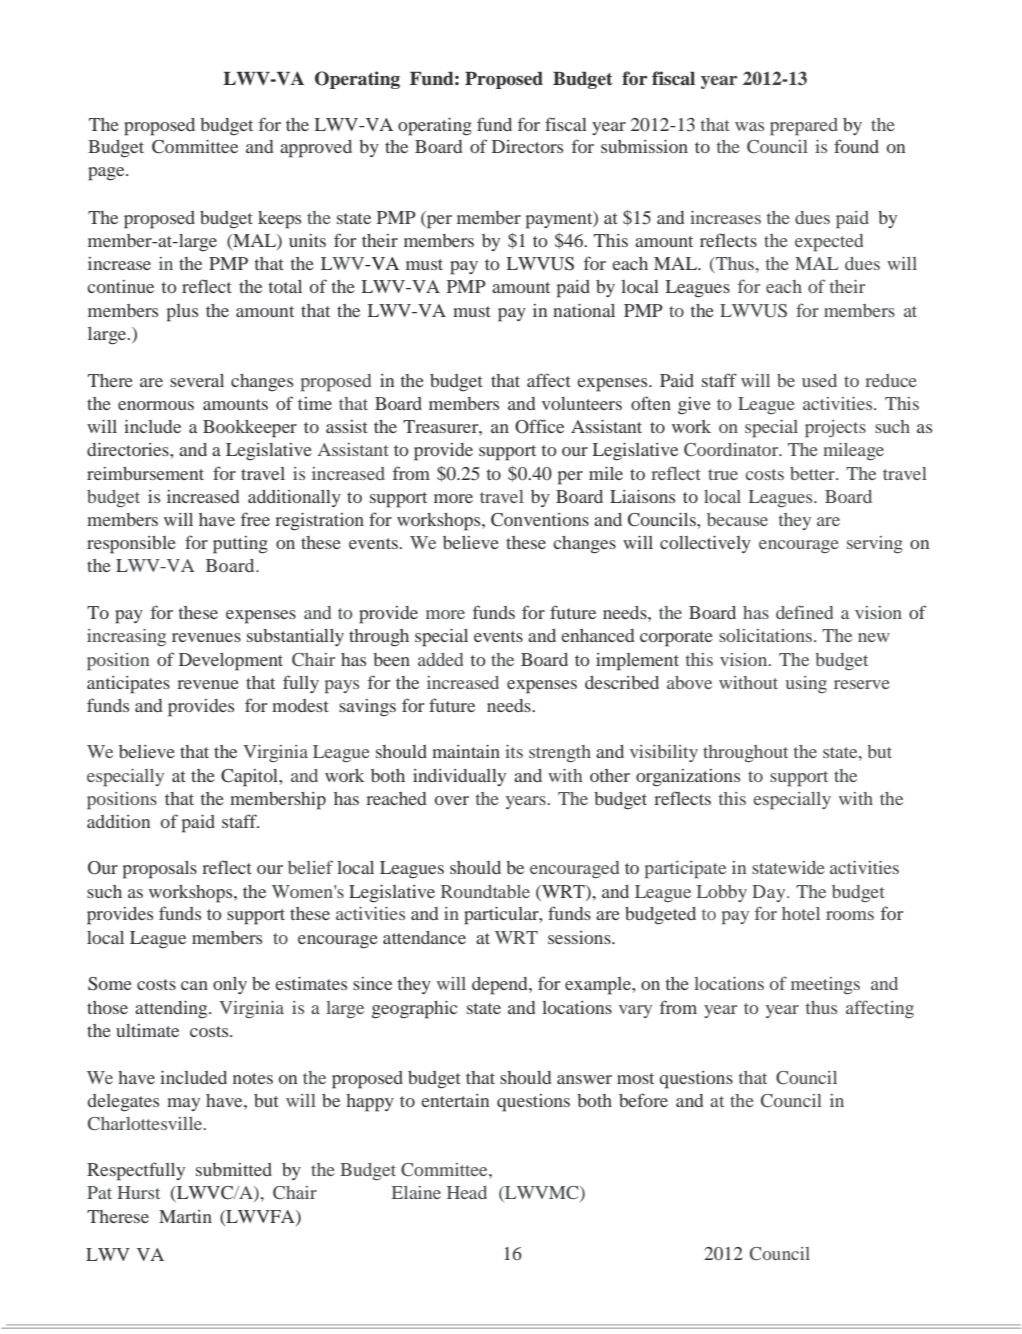 Image resolution: width=1022 pixels, height=1334 pixels. Describe the element at coordinates (527, 146) in the image. I see `Directors` at that location.
